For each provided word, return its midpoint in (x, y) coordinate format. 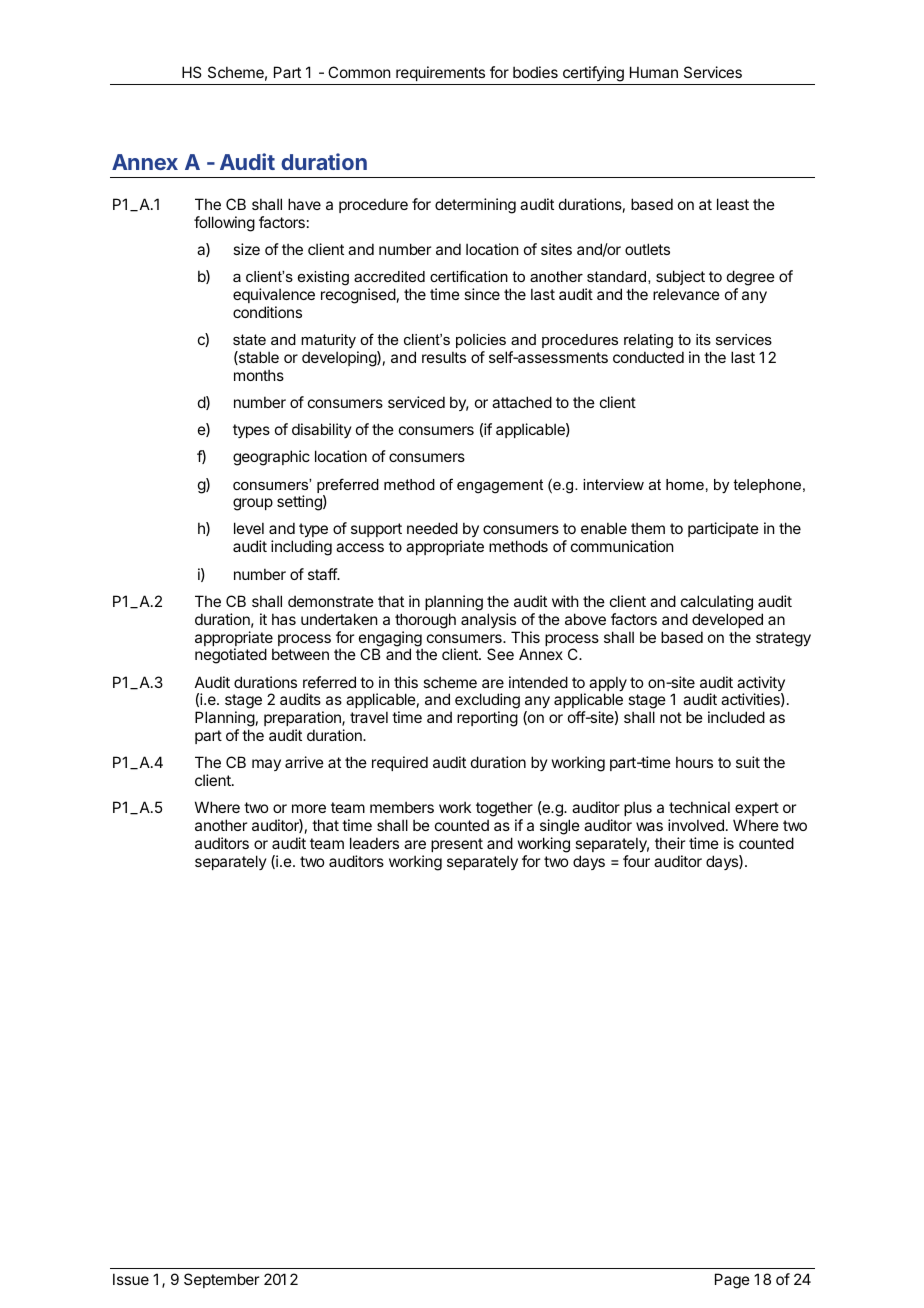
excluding (487, 702)
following (224, 224)
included (736, 717)
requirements (440, 73)
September (221, 1280)
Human (654, 72)
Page (732, 1281)
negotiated (231, 656)
